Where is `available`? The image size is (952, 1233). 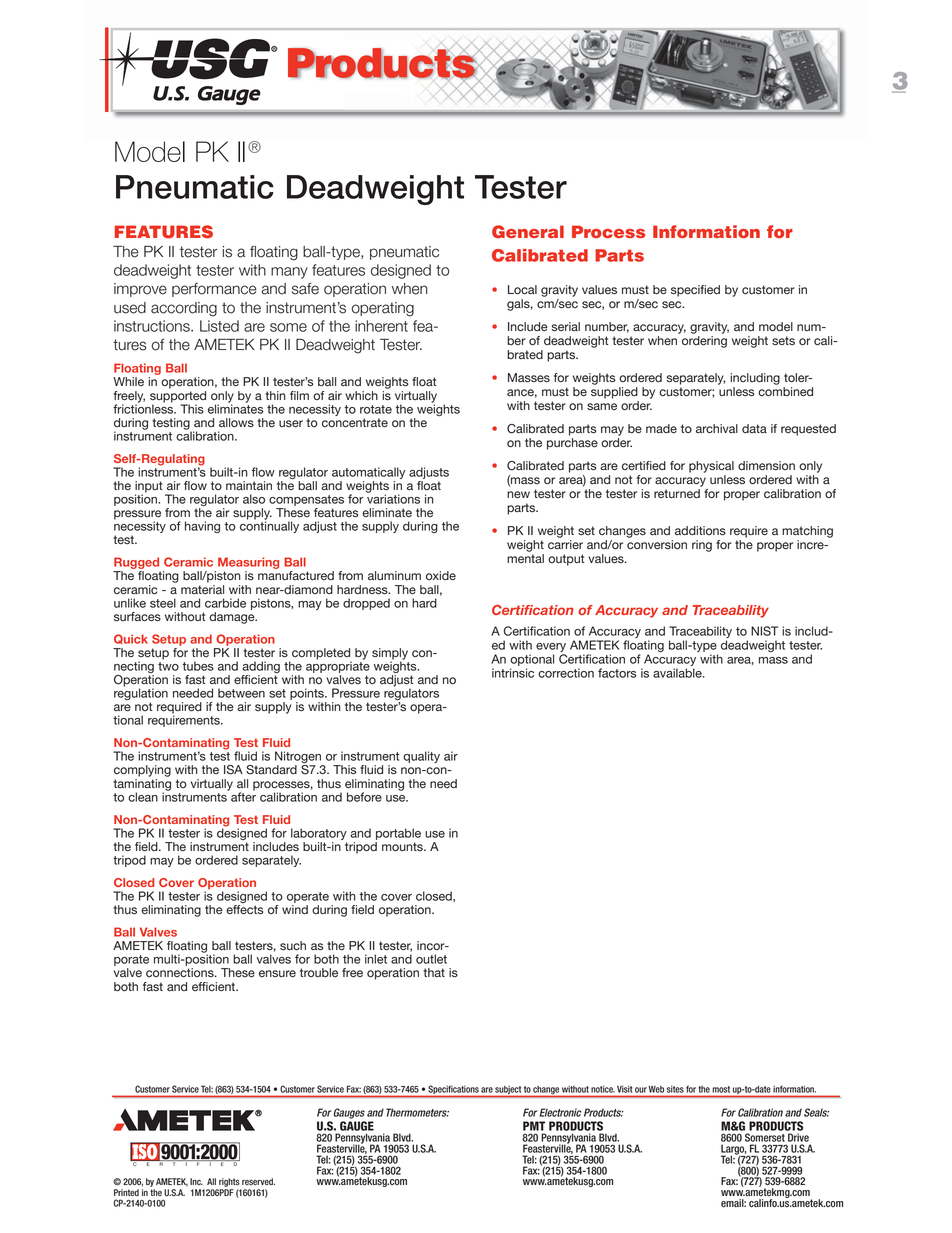 available is located at coordinates (678, 673).
